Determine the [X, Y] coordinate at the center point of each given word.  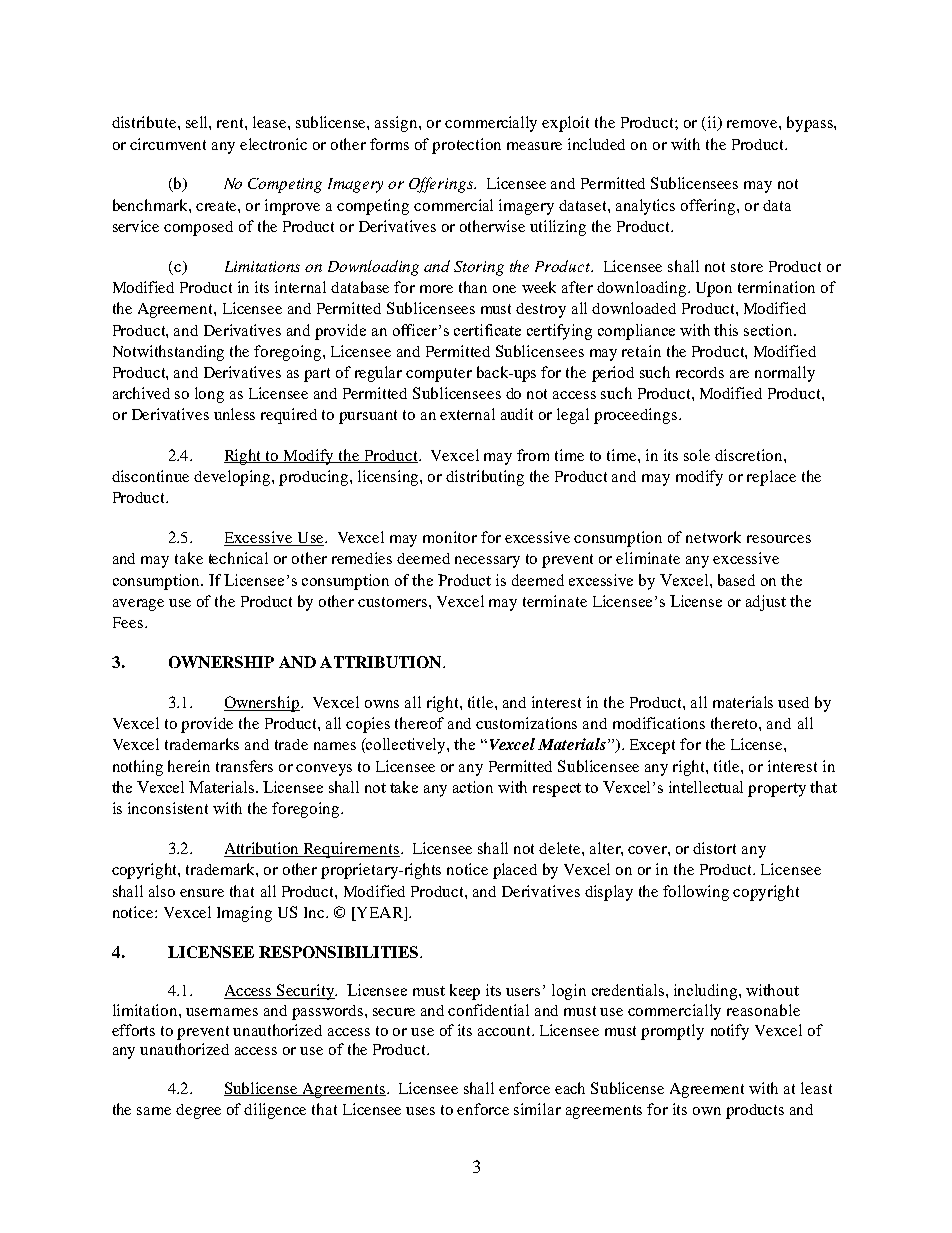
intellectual [706, 787]
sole [697, 455]
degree [198, 1111]
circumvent [168, 144]
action [473, 787]
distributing [485, 478]
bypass [811, 124]
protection [466, 146]
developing [233, 478]
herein [189, 766]
